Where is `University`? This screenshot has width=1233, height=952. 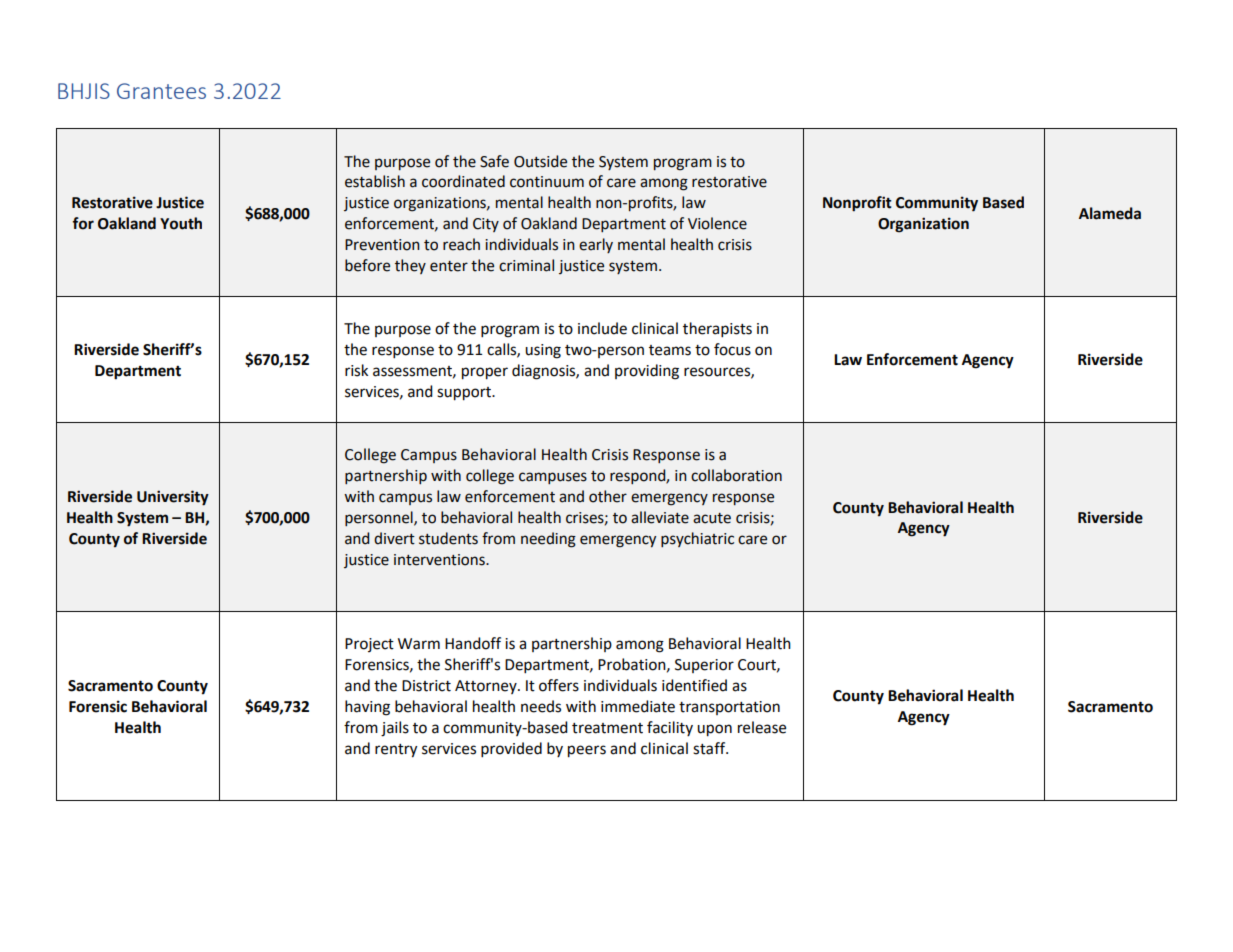
University is located at coordinates (173, 498).
